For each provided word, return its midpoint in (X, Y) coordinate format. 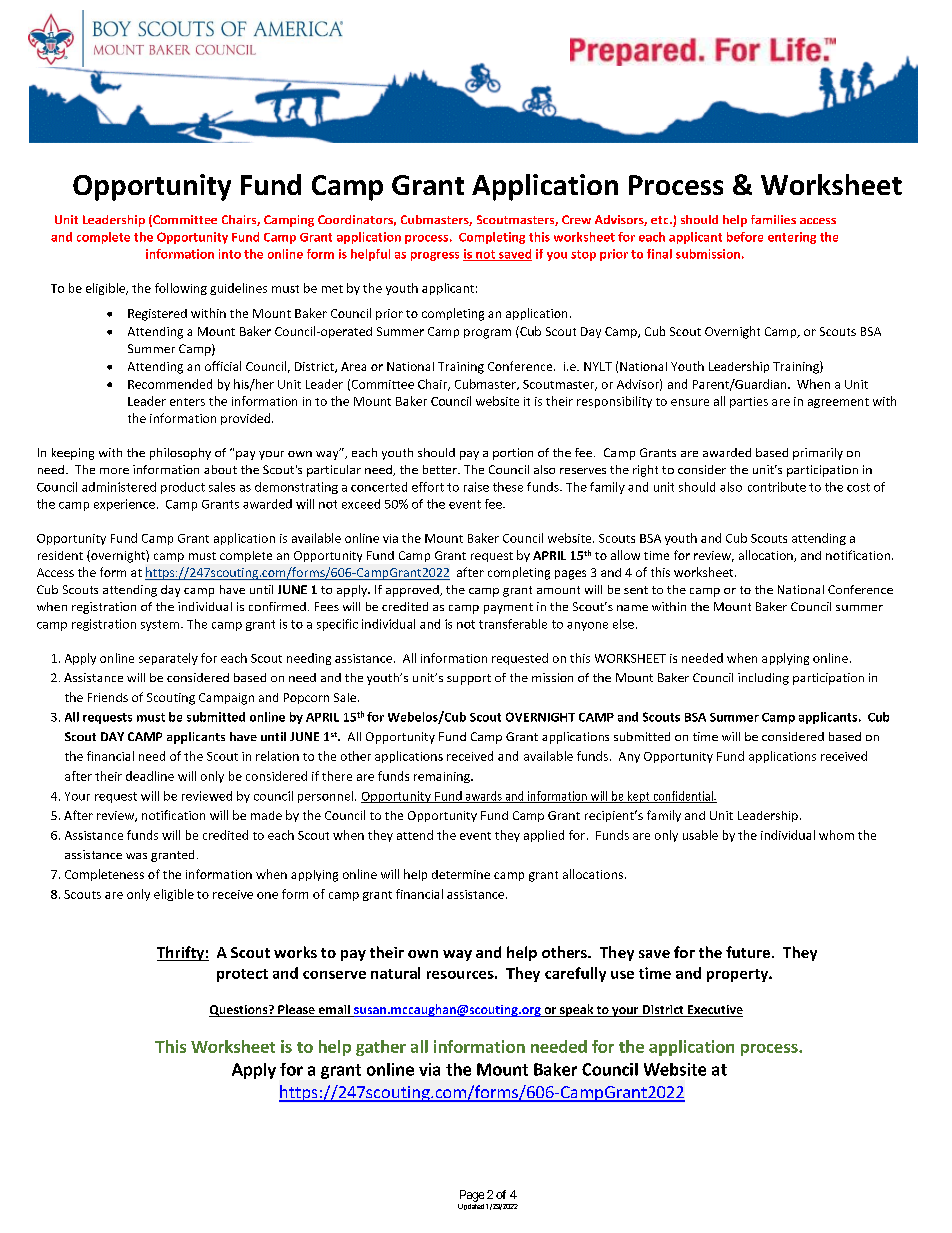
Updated (471, 1207)
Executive (714, 1011)
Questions (239, 1011)
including (763, 679)
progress (435, 256)
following (181, 289)
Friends (108, 697)
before (745, 237)
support (469, 679)
